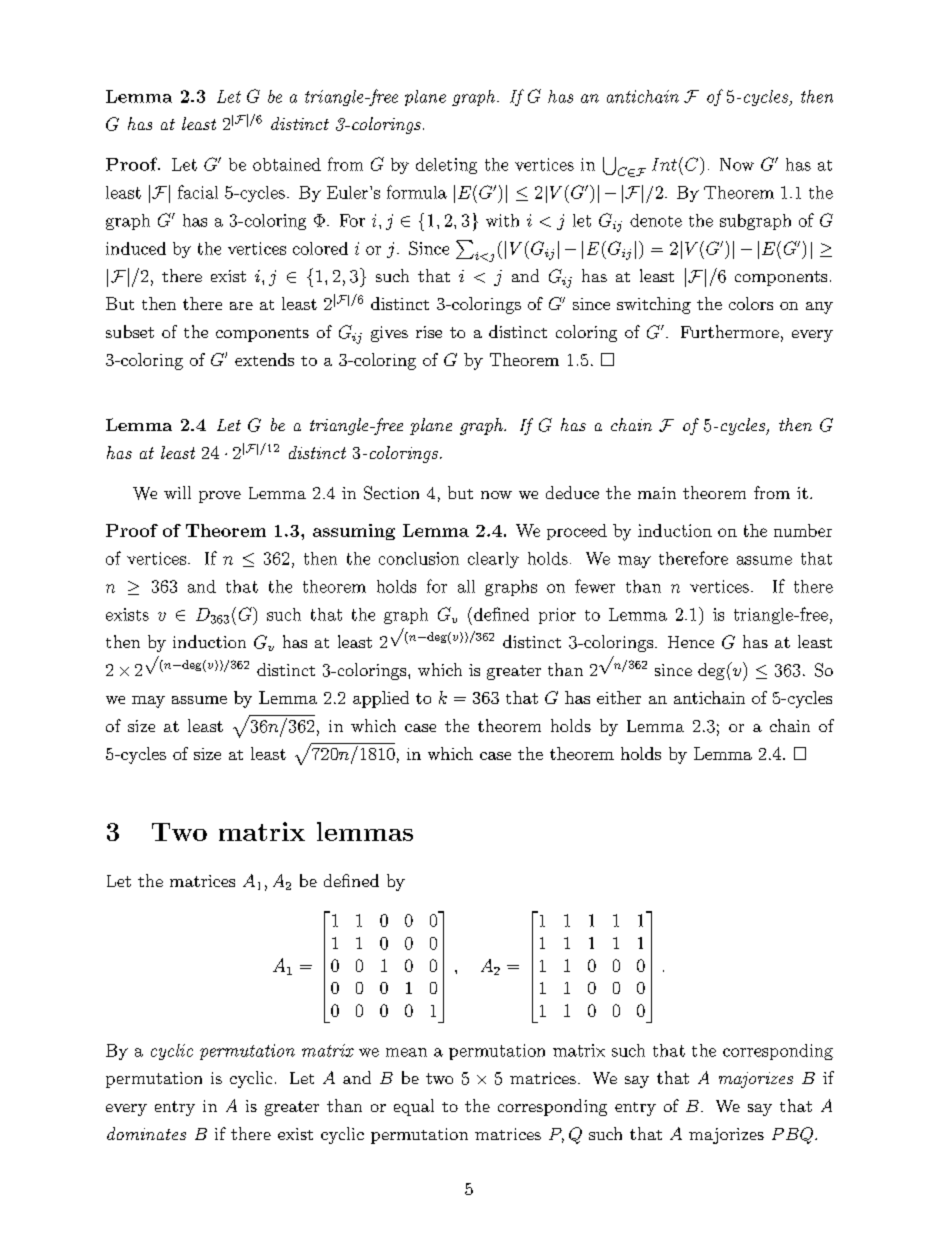 Image resolution: width=952 pixels, height=1233 pixels. I want to click on with, so click(502, 220).
